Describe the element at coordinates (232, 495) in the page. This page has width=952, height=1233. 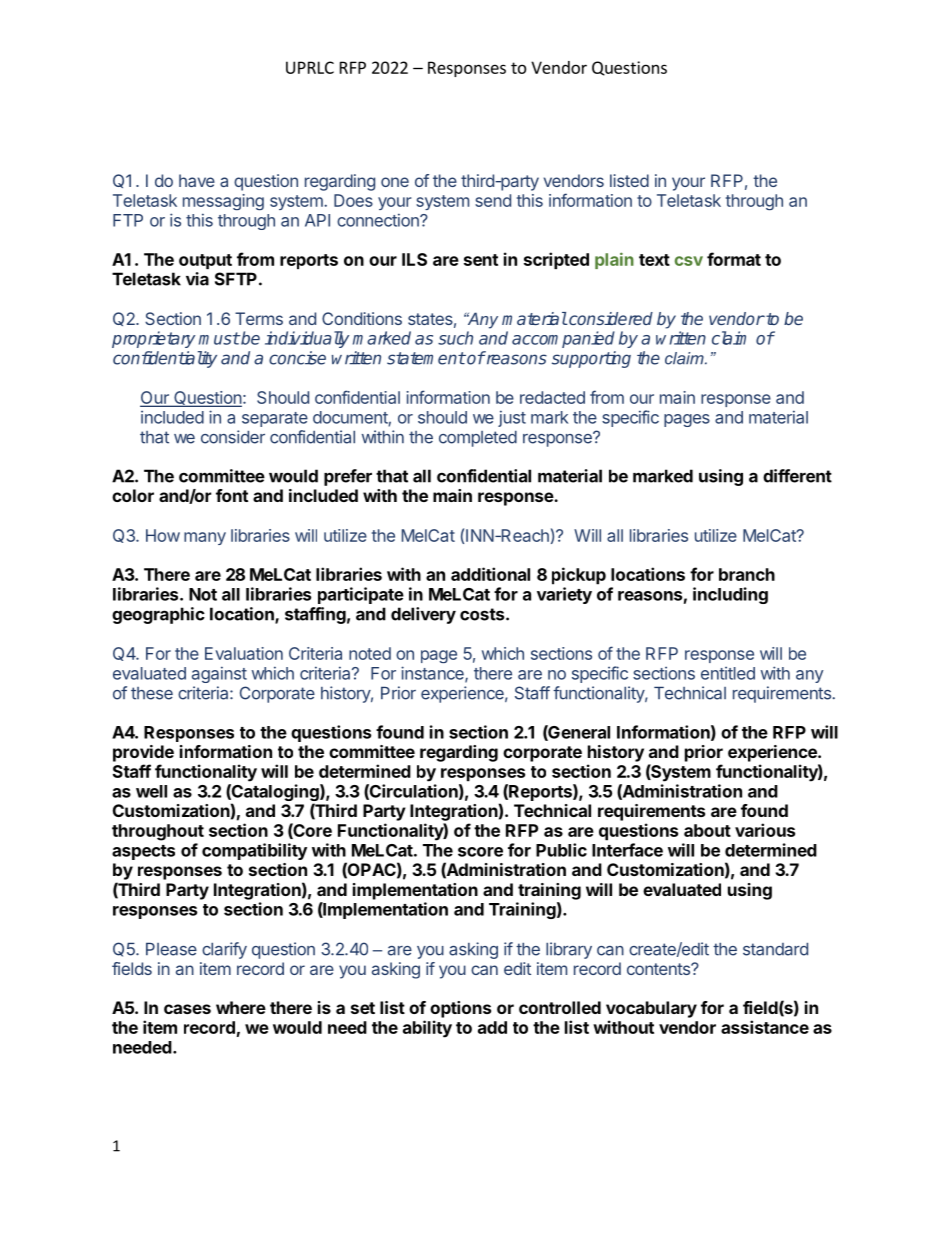
I see `font` at that location.
